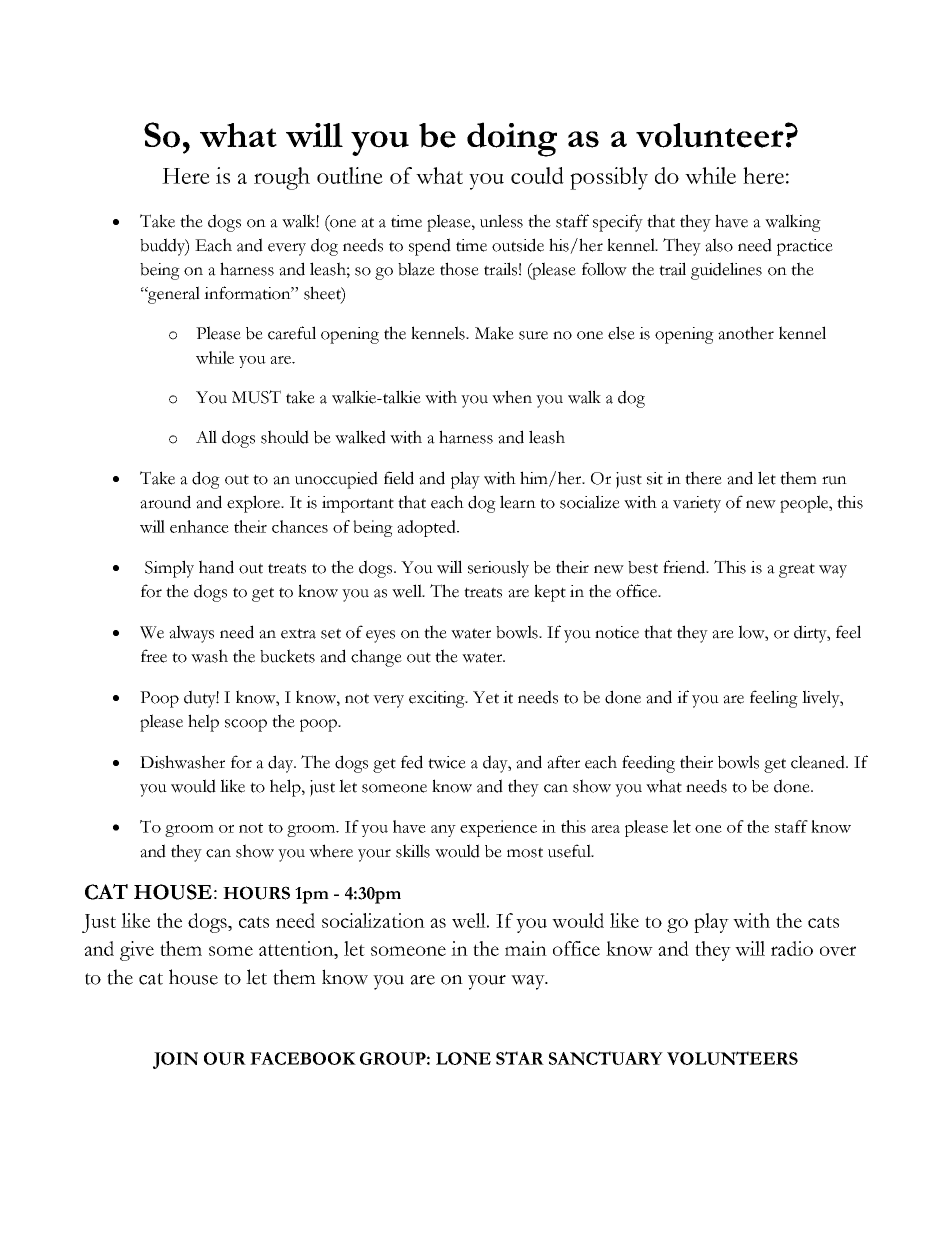  I want to click on experience, so click(498, 828).
